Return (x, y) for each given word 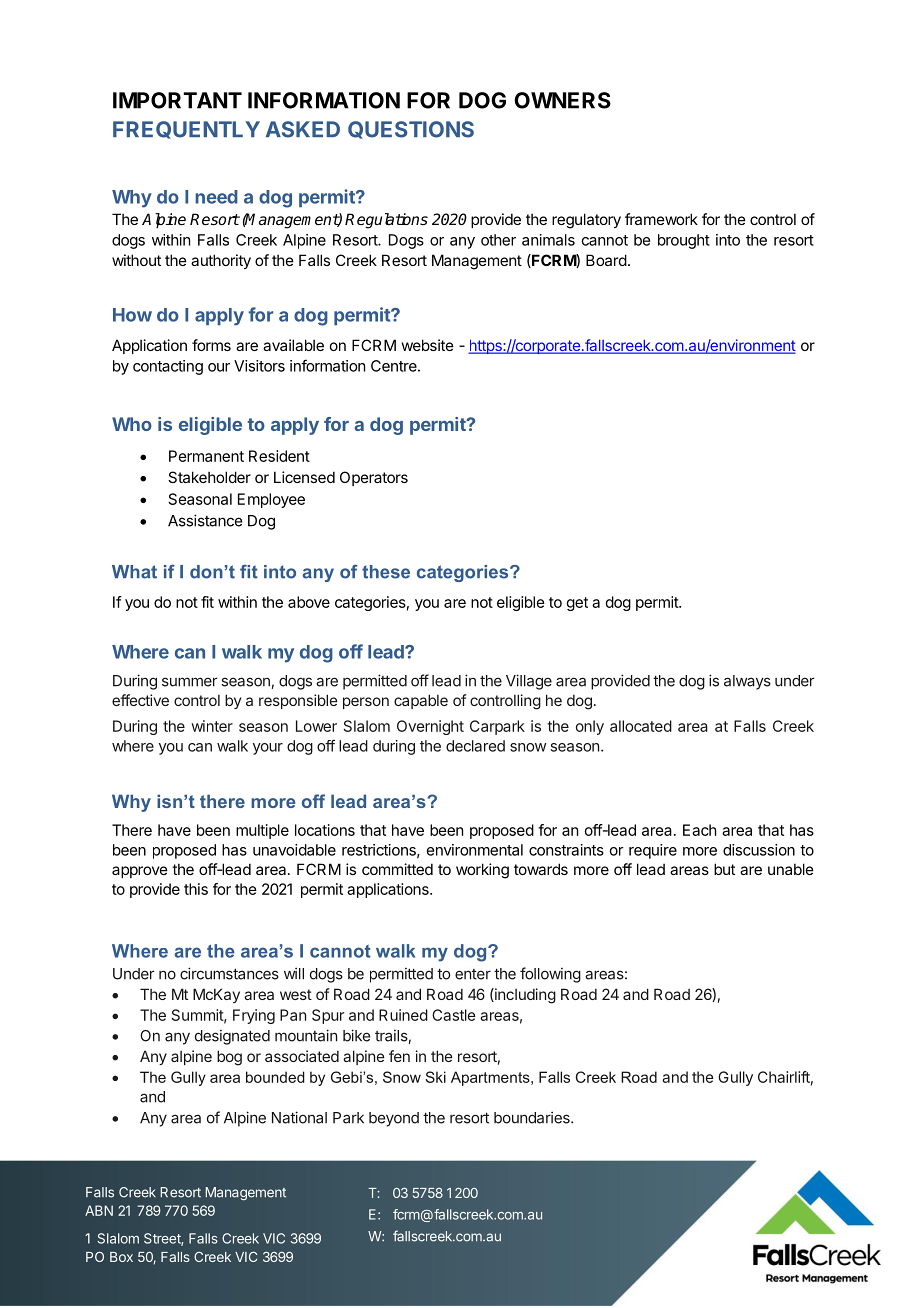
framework (661, 219)
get (577, 604)
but (724, 869)
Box (121, 1257)
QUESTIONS (411, 130)
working (482, 871)
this (196, 889)
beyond (394, 1119)
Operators (374, 478)
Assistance (205, 520)
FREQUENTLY (186, 130)
